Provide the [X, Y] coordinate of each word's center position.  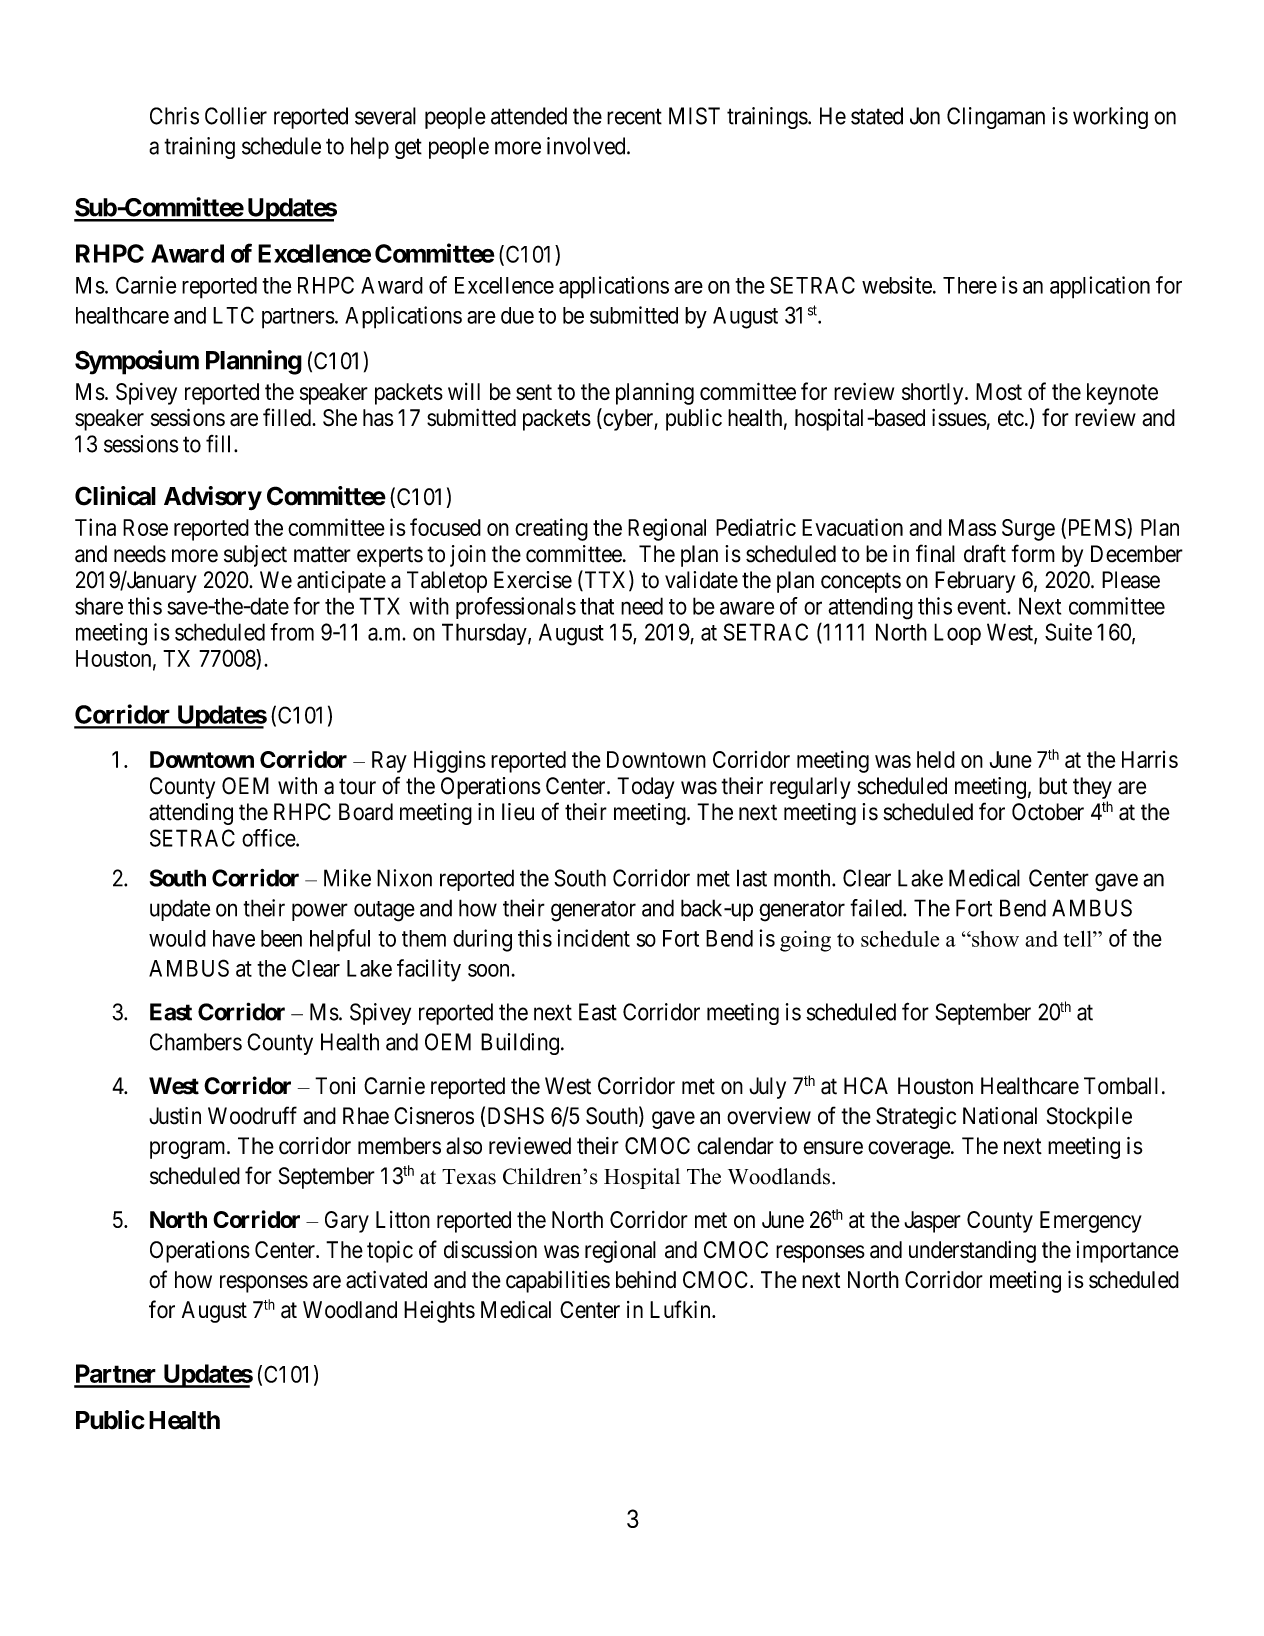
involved [587, 146]
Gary [347, 1222]
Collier [236, 116]
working [1110, 118]
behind [646, 1280]
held [936, 759]
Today [645, 788]
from [292, 632]
